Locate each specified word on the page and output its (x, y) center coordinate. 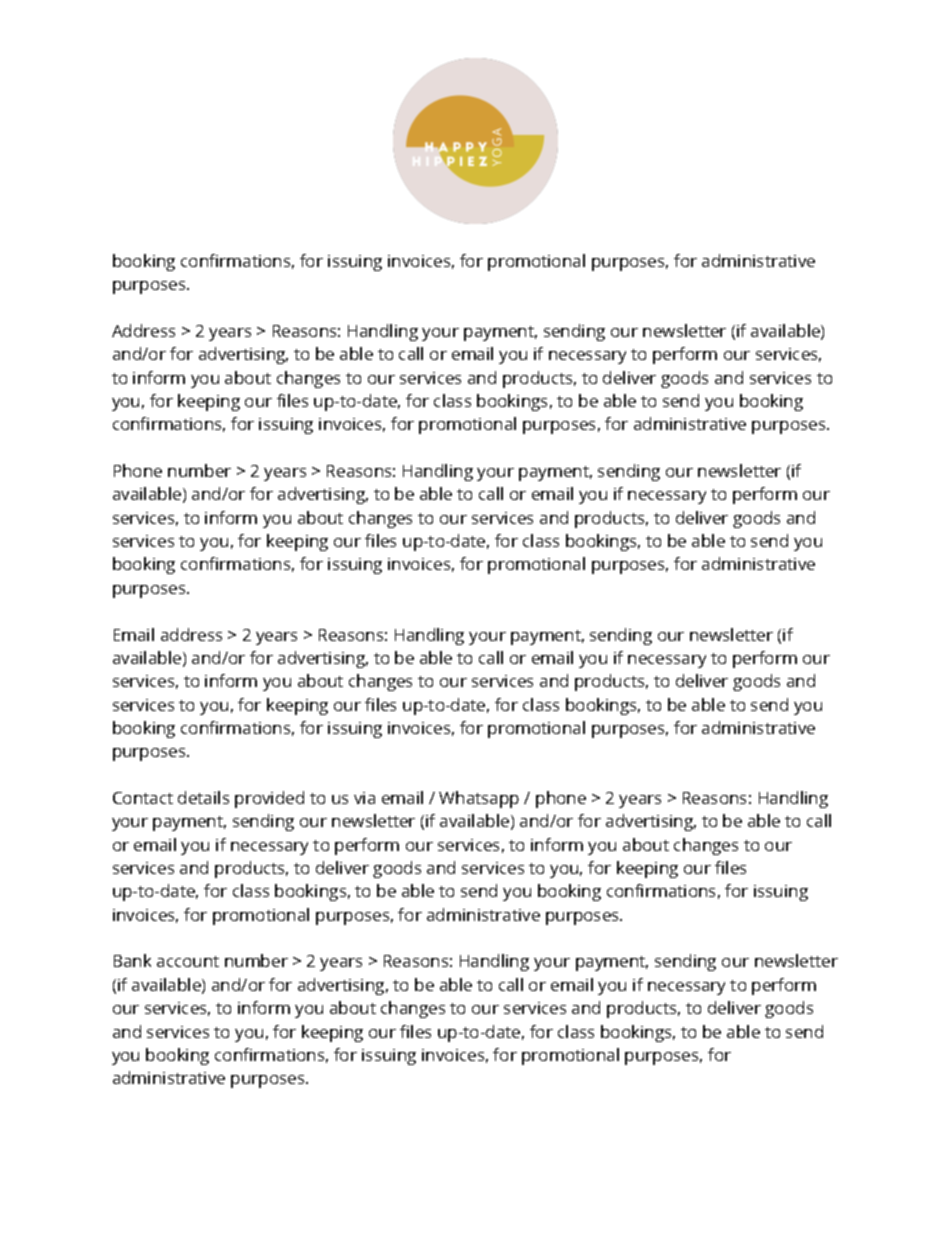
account (188, 961)
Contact (143, 798)
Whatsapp (479, 799)
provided (269, 799)
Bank (132, 960)
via (364, 798)
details (203, 797)
